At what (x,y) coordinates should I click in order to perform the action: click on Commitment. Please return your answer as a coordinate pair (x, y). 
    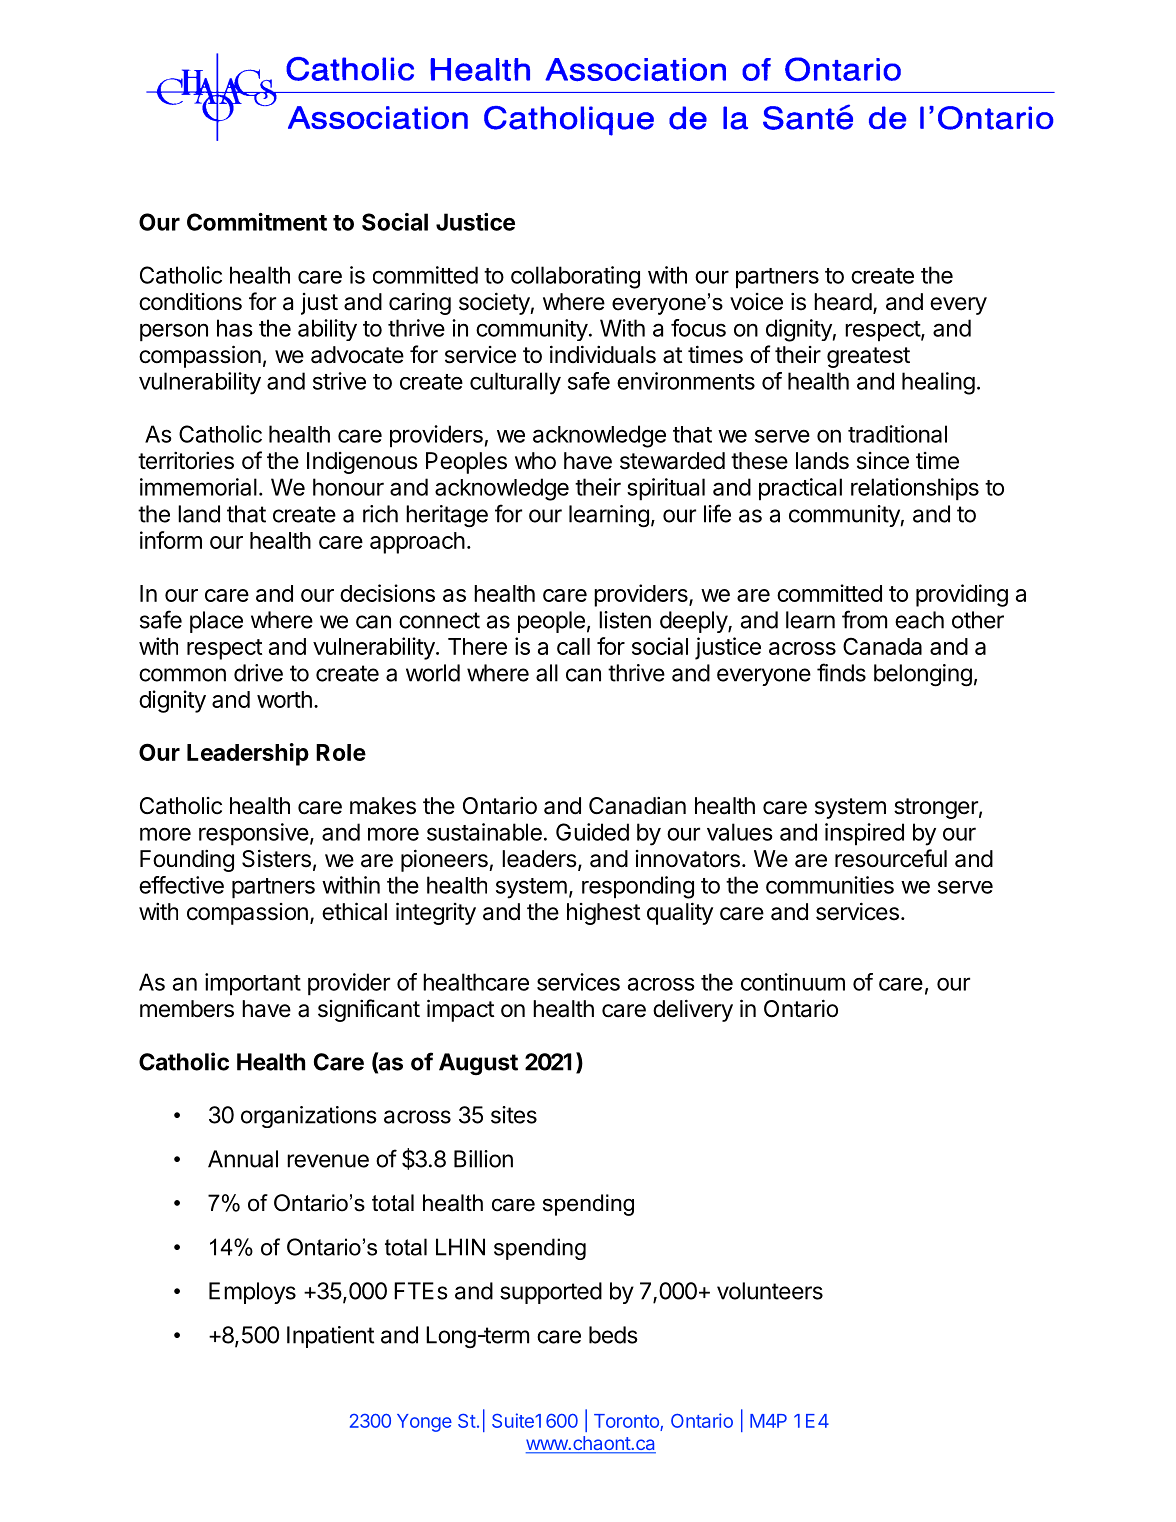
    Looking at the image, I should click on (257, 222).
